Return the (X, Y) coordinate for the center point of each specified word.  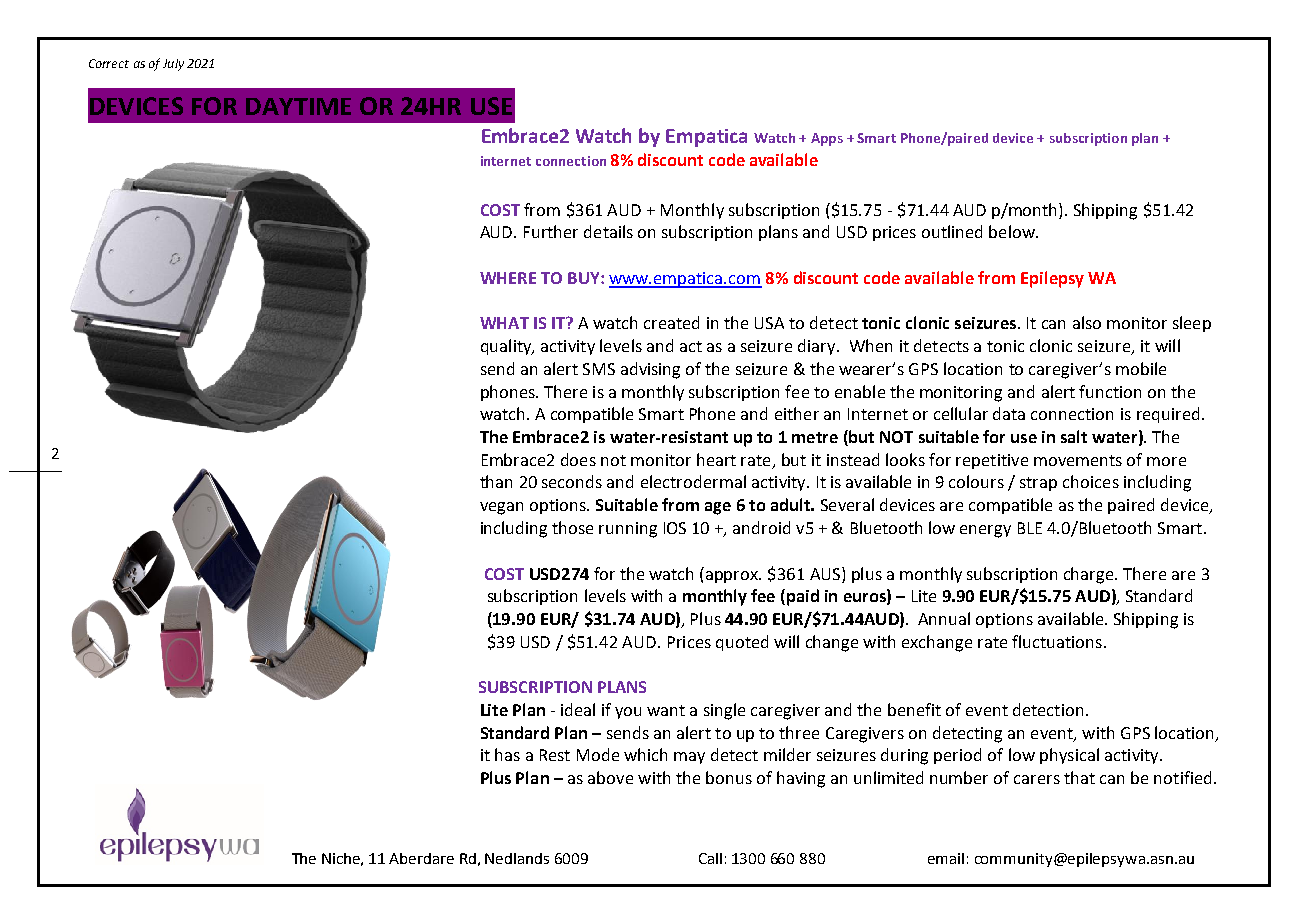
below (1013, 231)
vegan (501, 508)
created (671, 322)
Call (710, 858)
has (507, 754)
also (1087, 322)
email (946, 858)
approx (733, 577)
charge (1090, 575)
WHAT (504, 323)
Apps (827, 139)
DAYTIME (298, 106)
